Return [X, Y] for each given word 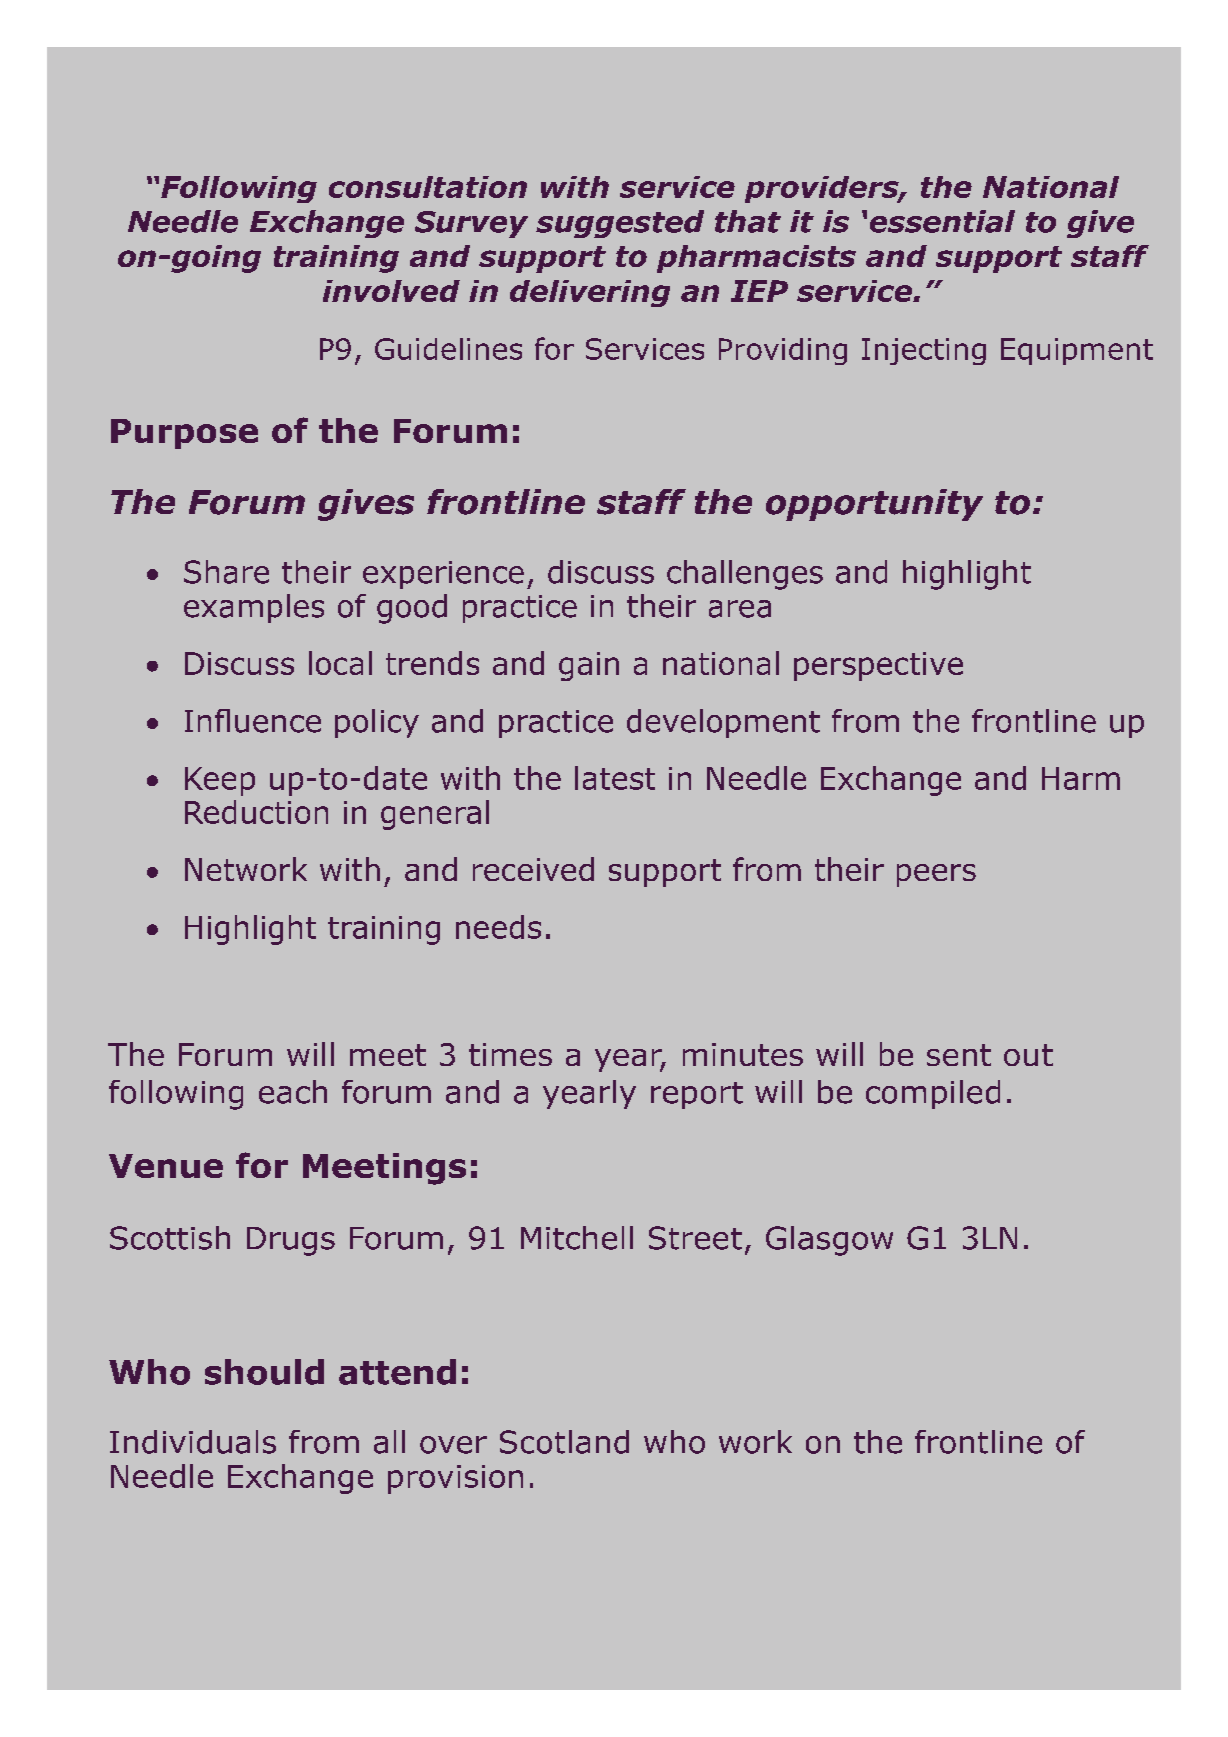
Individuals [193, 1442]
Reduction [256, 812]
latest [615, 778]
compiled [933, 1094]
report [697, 1095]
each [293, 1092]
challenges [745, 575]
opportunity [874, 505]
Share [226, 572]
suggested [620, 224]
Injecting [924, 351]
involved [391, 291]
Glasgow [829, 1241]
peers [936, 875]
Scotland [564, 1442]
